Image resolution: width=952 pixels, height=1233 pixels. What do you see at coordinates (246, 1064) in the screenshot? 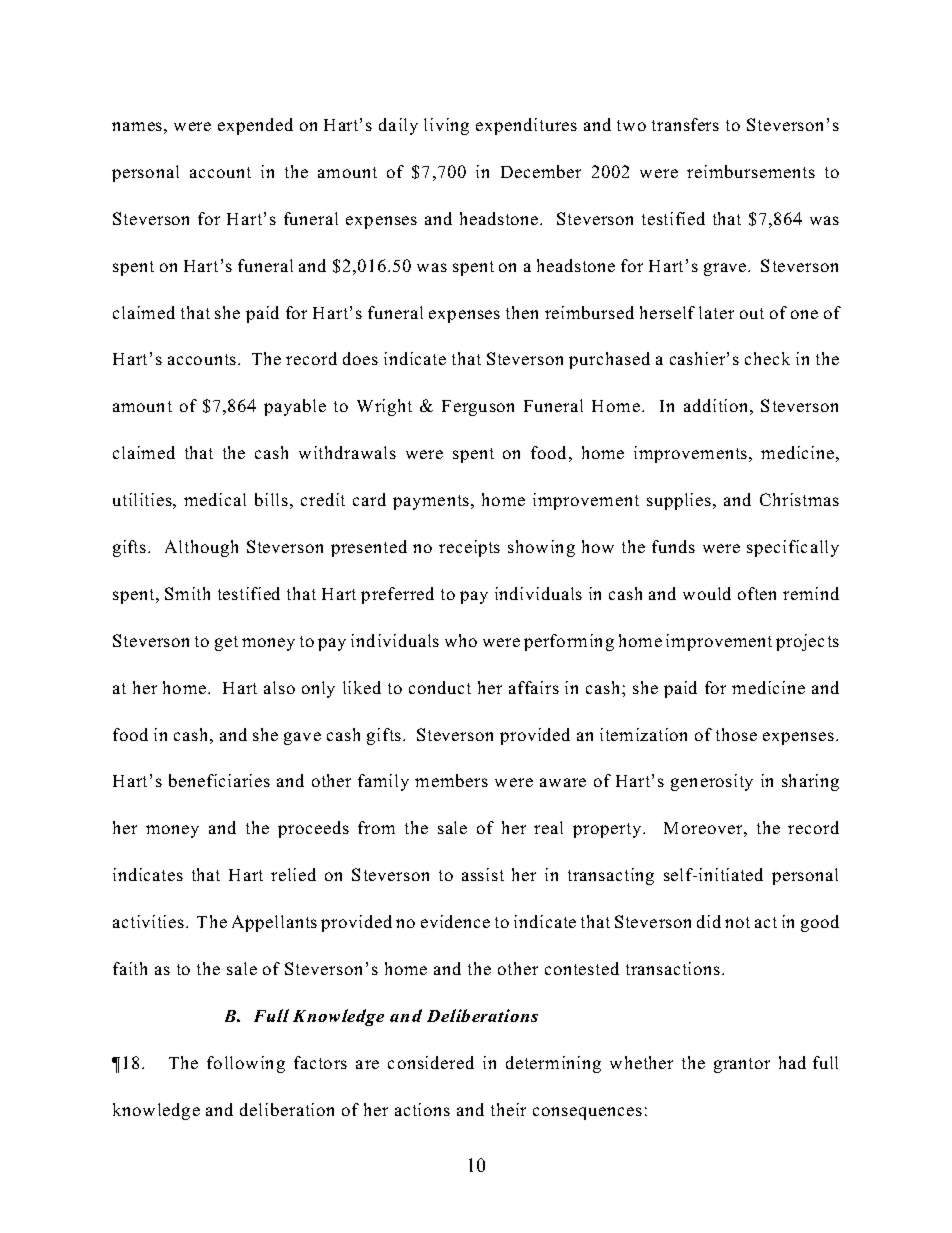
I see `following` at bounding box center [246, 1064].
